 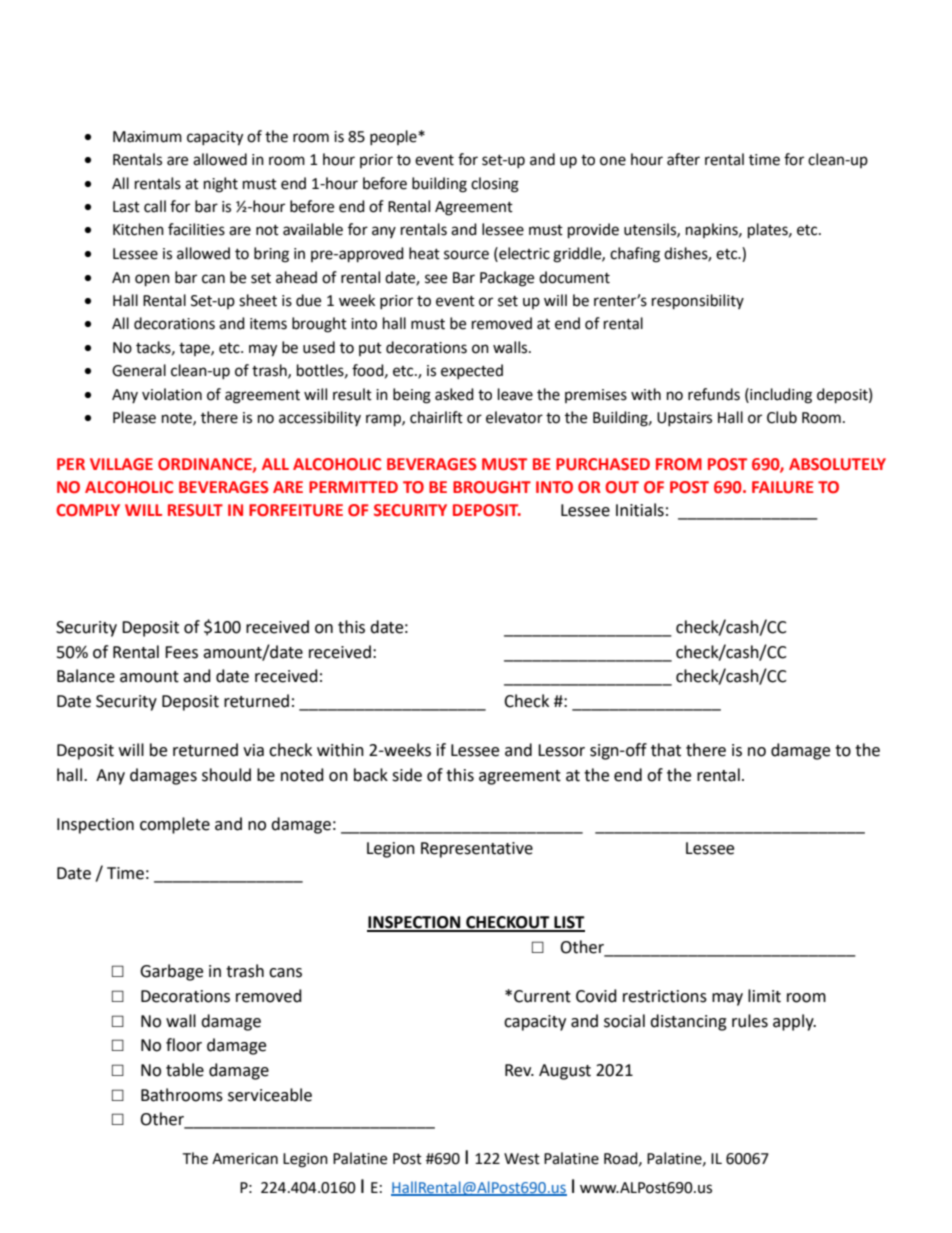 What do you see at coordinates (245, 1159) in the page?
I see `American` at bounding box center [245, 1159].
